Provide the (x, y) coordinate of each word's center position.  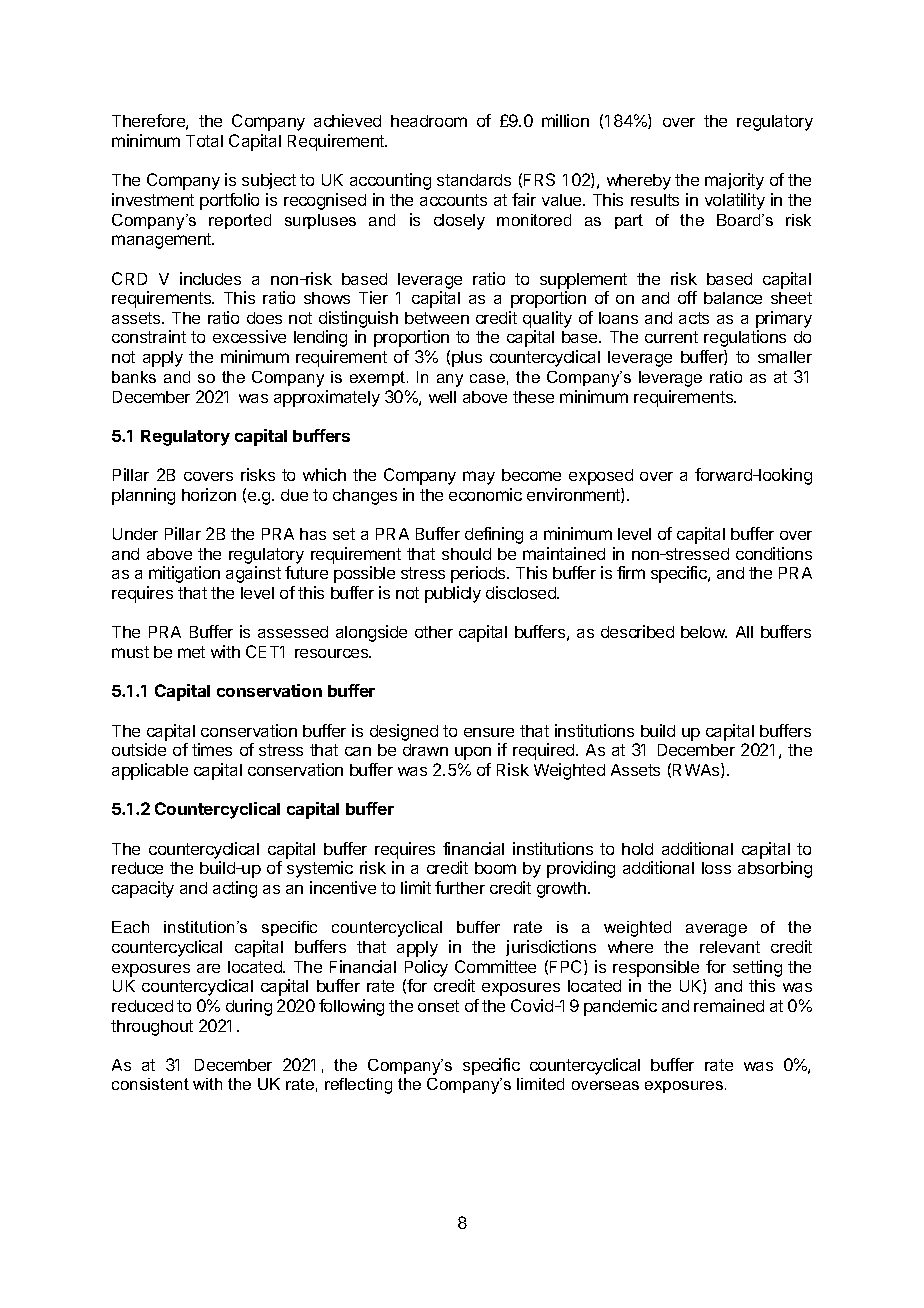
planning (143, 496)
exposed (601, 477)
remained (729, 1005)
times (212, 749)
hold (637, 849)
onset (438, 1006)
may (479, 478)
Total (204, 141)
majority (734, 181)
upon (473, 753)
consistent (150, 1084)
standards (474, 180)
